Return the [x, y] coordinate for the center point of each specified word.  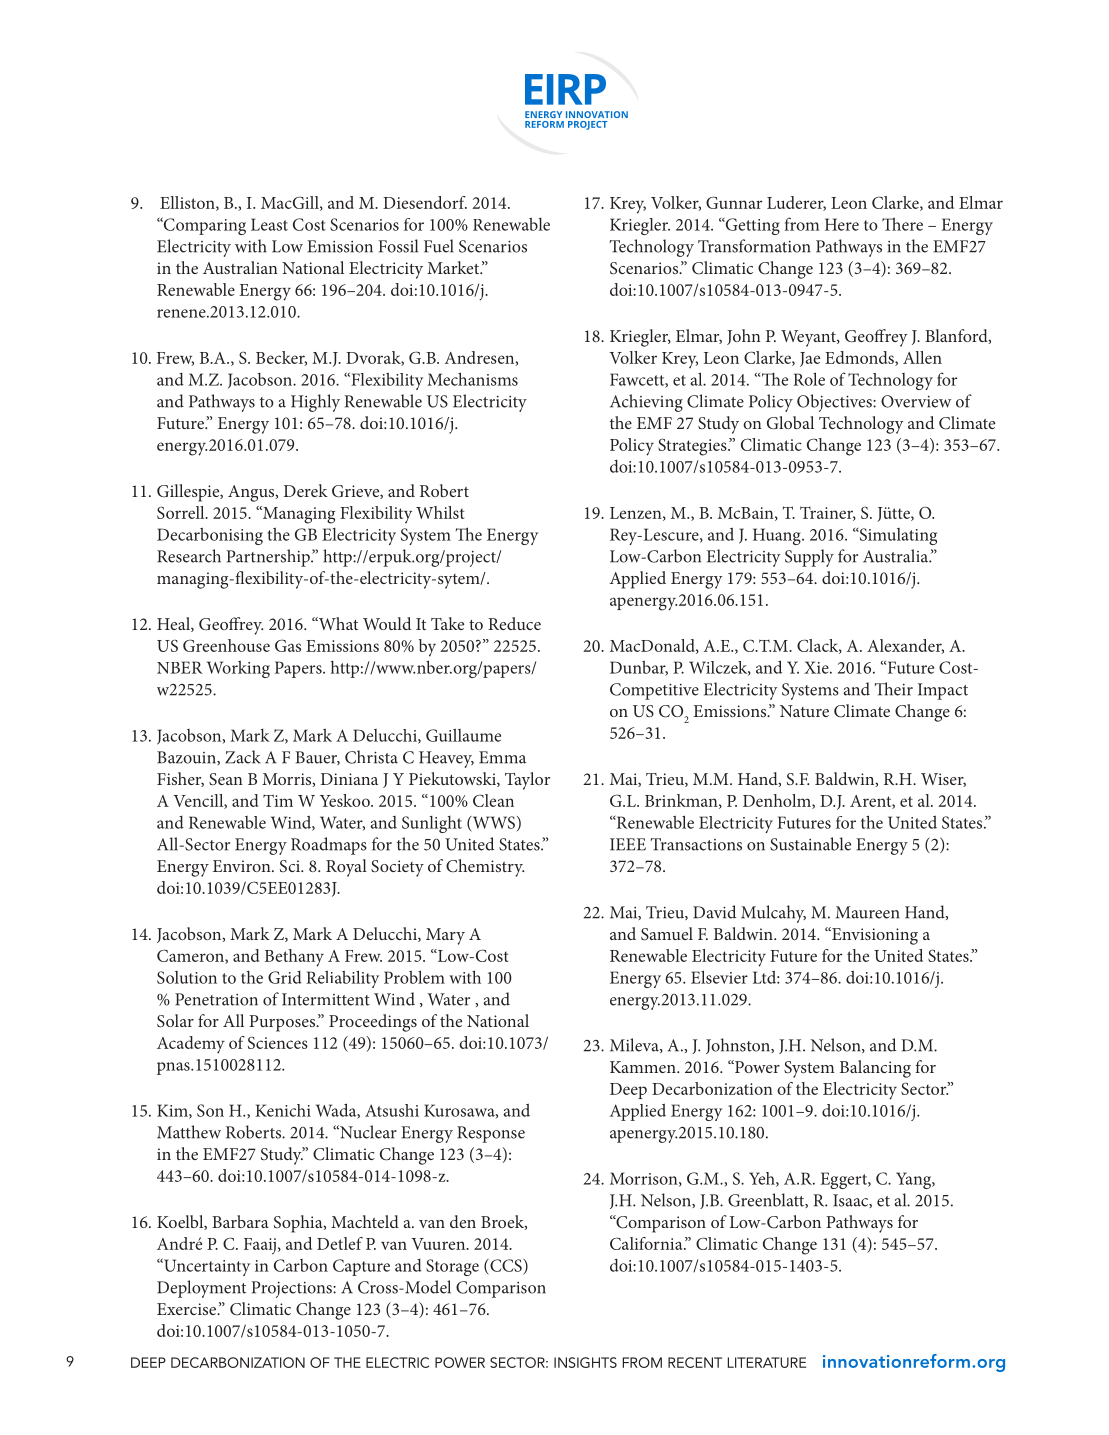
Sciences [278, 1042]
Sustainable [810, 844]
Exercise [188, 1309]
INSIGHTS [585, 1362]
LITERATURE [767, 1362]
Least [269, 224]
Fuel [439, 246]
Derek [306, 490]
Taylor [527, 781]
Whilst [440, 512]
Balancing [875, 1069]
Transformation [754, 246]
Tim [278, 800]
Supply [809, 558]
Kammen [644, 1067]
